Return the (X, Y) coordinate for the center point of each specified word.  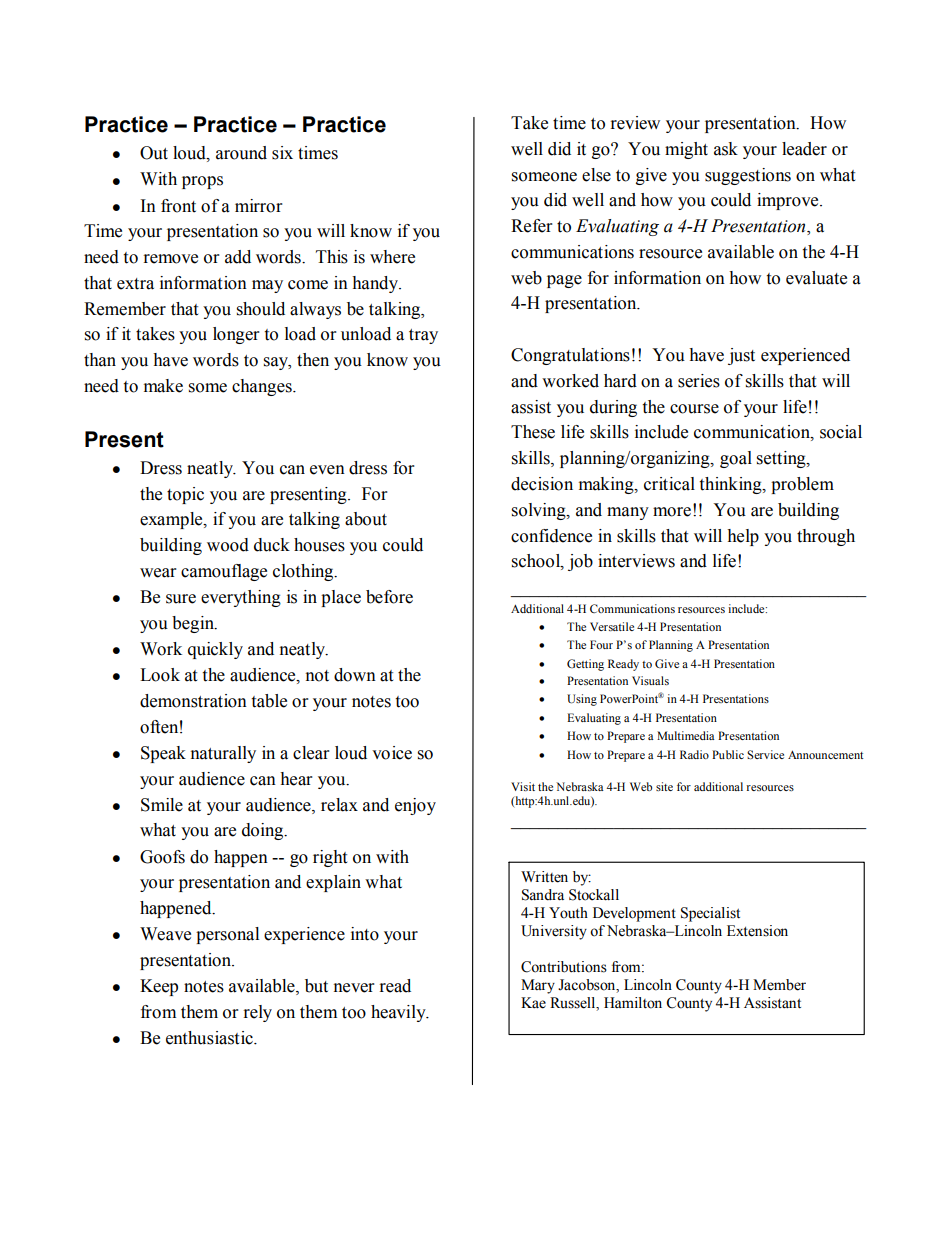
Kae (533, 1003)
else (596, 175)
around (241, 153)
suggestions (748, 176)
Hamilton (633, 1003)
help (743, 537)
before (389, 597)
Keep (159, 987)
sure (181, 599)
